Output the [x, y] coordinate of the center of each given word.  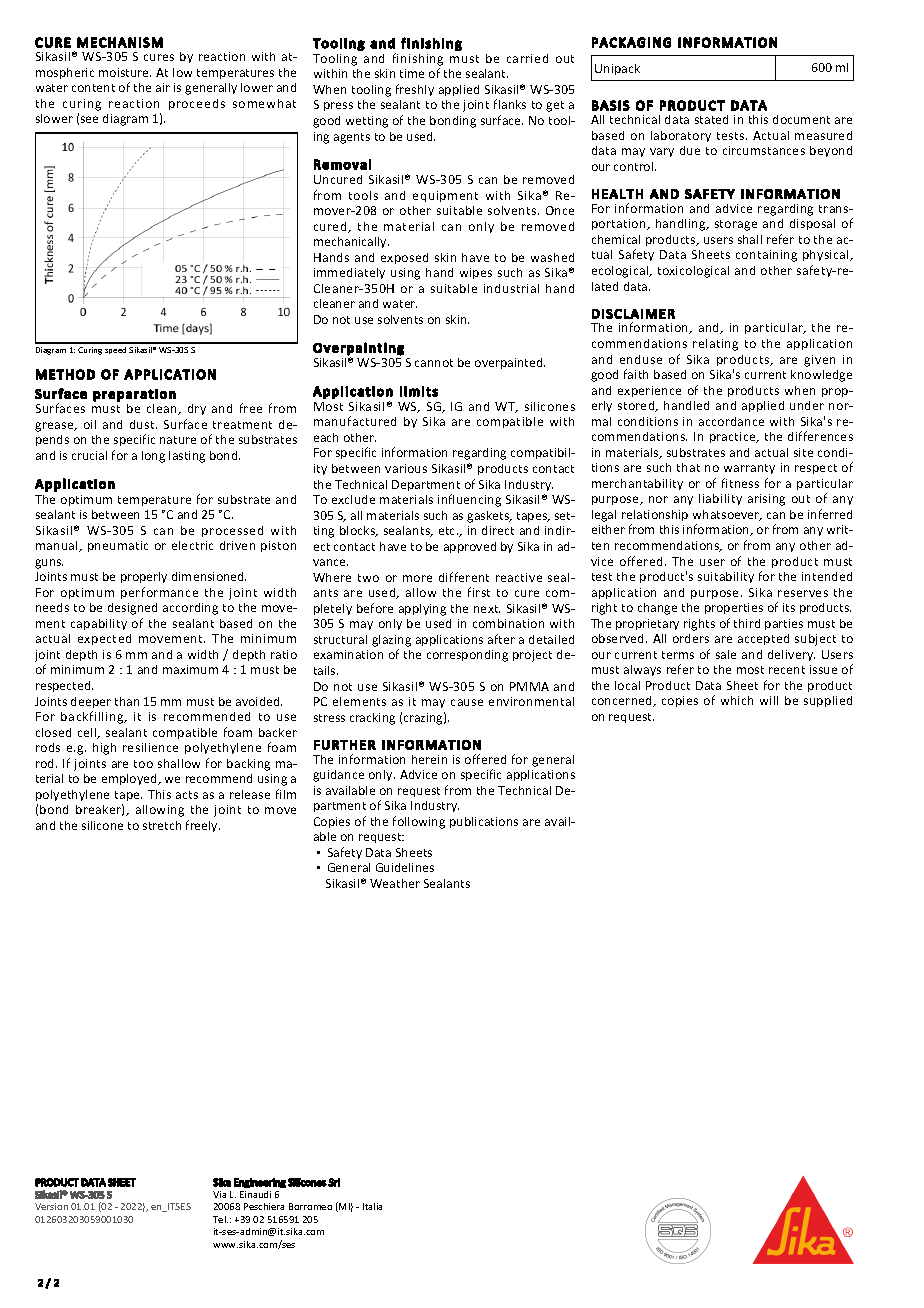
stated [711, 119]
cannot [434, 363]
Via [219, 1194]
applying [422, 610]
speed [115, 350]
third [747, 623]
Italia [372, 1206]
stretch [162, 825]
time [412, 73]
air [163, 87]
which [737, 700]
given [819, 361]
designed [132, 609]
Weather [395, 883]
